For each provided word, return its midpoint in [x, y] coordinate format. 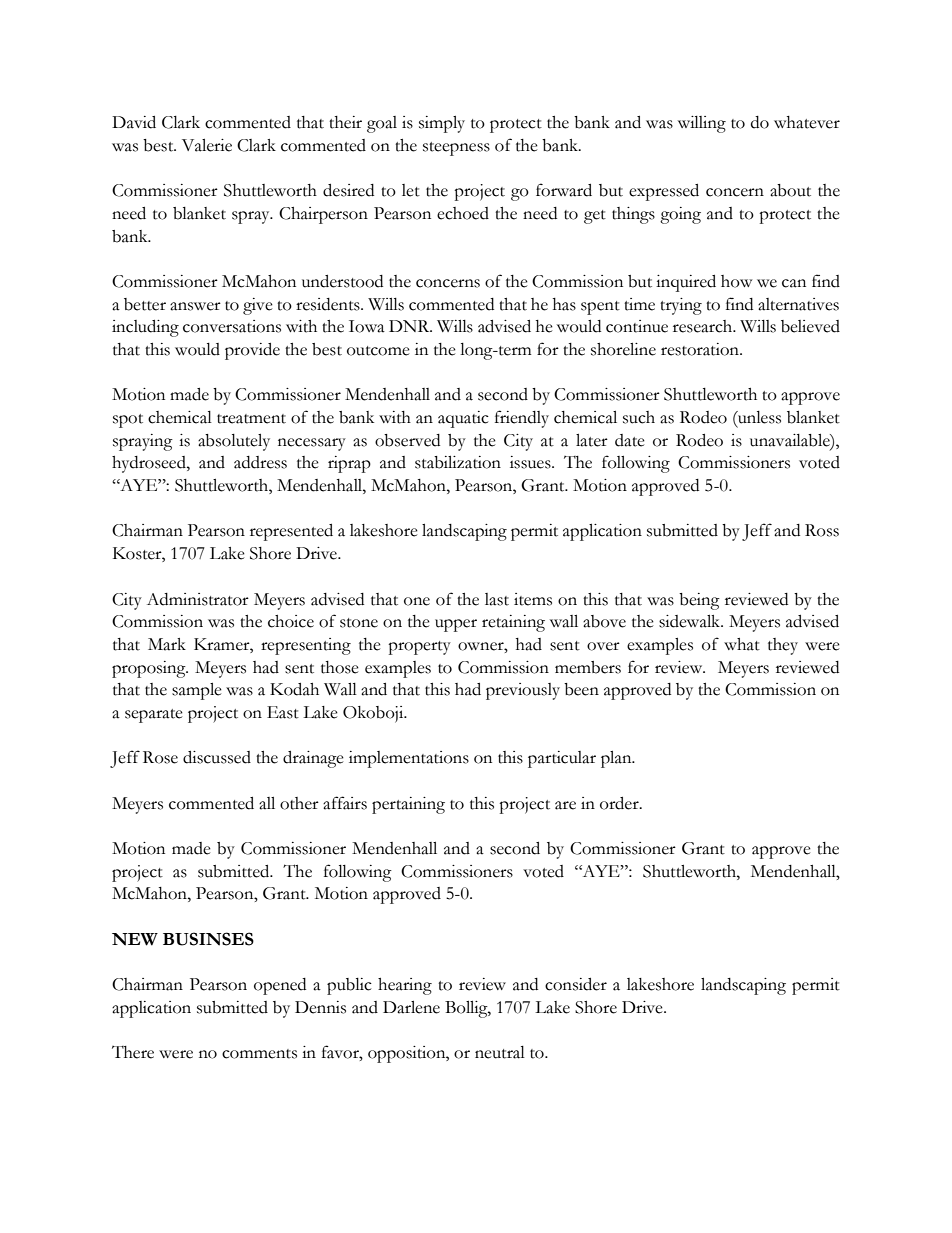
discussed [217, 757]
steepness [456, 149]
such [639, 417]
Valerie [207, 145]
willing [702, 124]
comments [259, 1054]
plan [617, 759]
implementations [409, 759]
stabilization [458, 462]
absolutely [234, 442]
